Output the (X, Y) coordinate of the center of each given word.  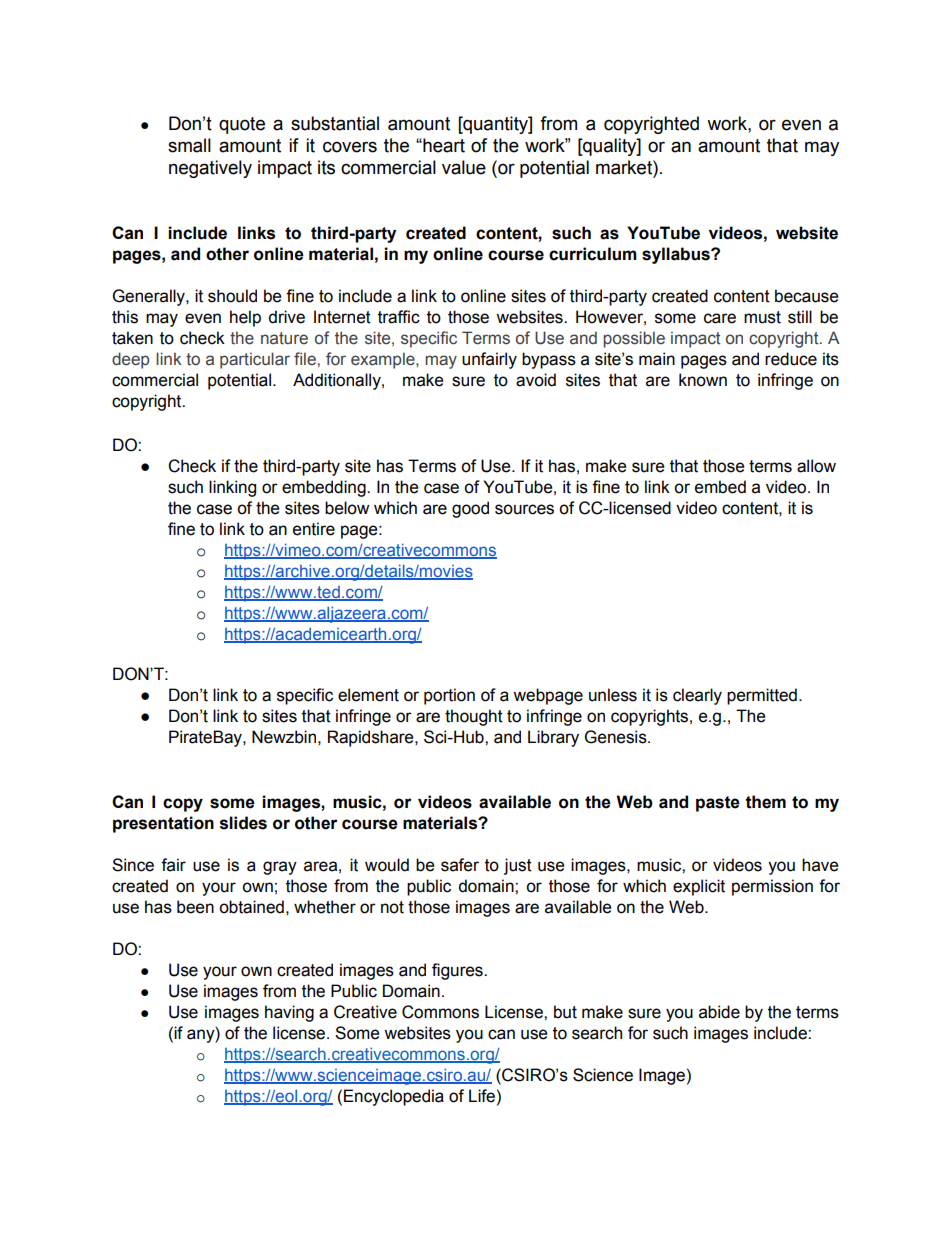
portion (449, 696)
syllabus (677, 255)
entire (314, 529)
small (189, 145)
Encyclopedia (394, 1097)
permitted (762, 696)
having (289, 1013)
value (464, 167)
